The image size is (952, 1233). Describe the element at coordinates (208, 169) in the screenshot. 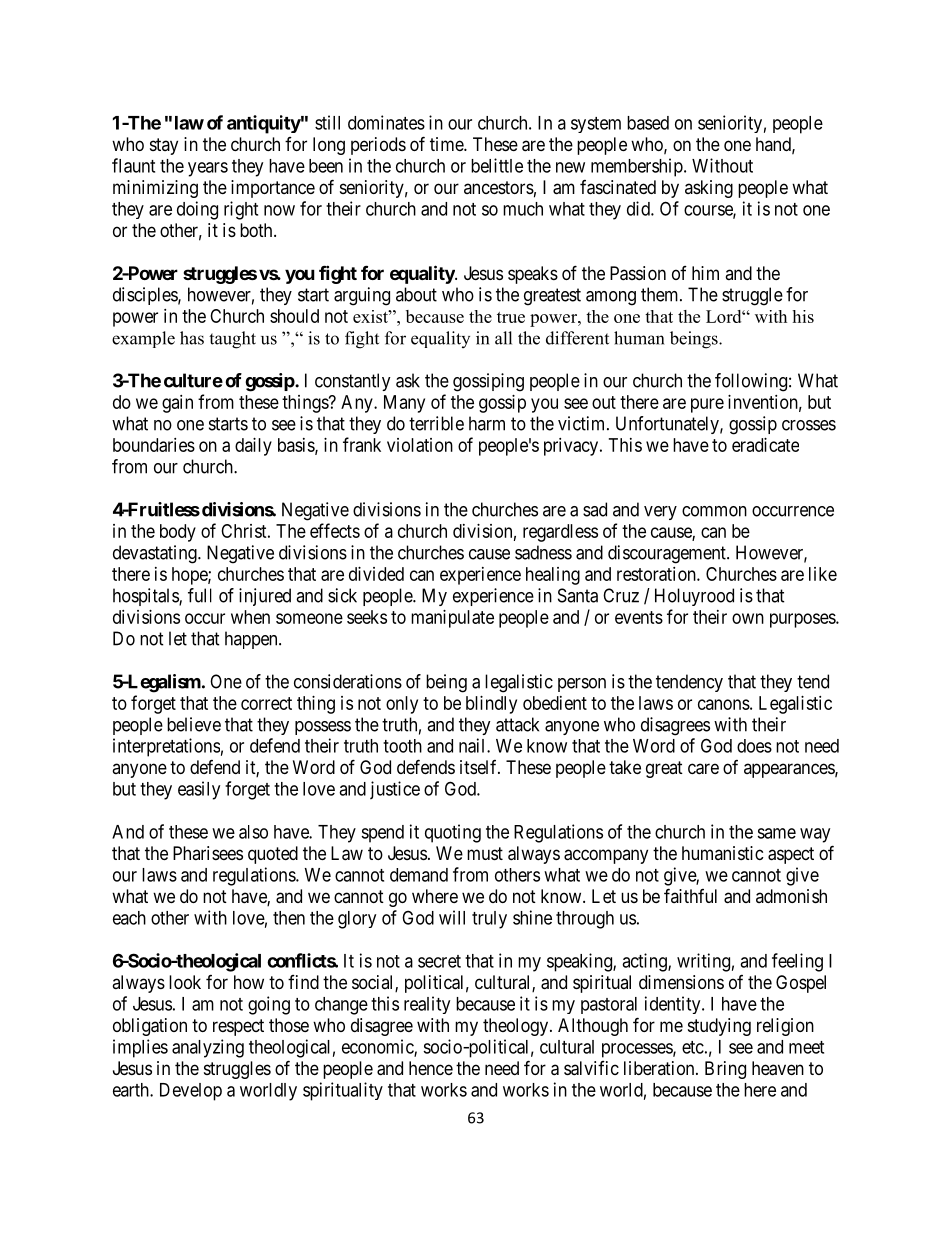

I see `years` at that location.
